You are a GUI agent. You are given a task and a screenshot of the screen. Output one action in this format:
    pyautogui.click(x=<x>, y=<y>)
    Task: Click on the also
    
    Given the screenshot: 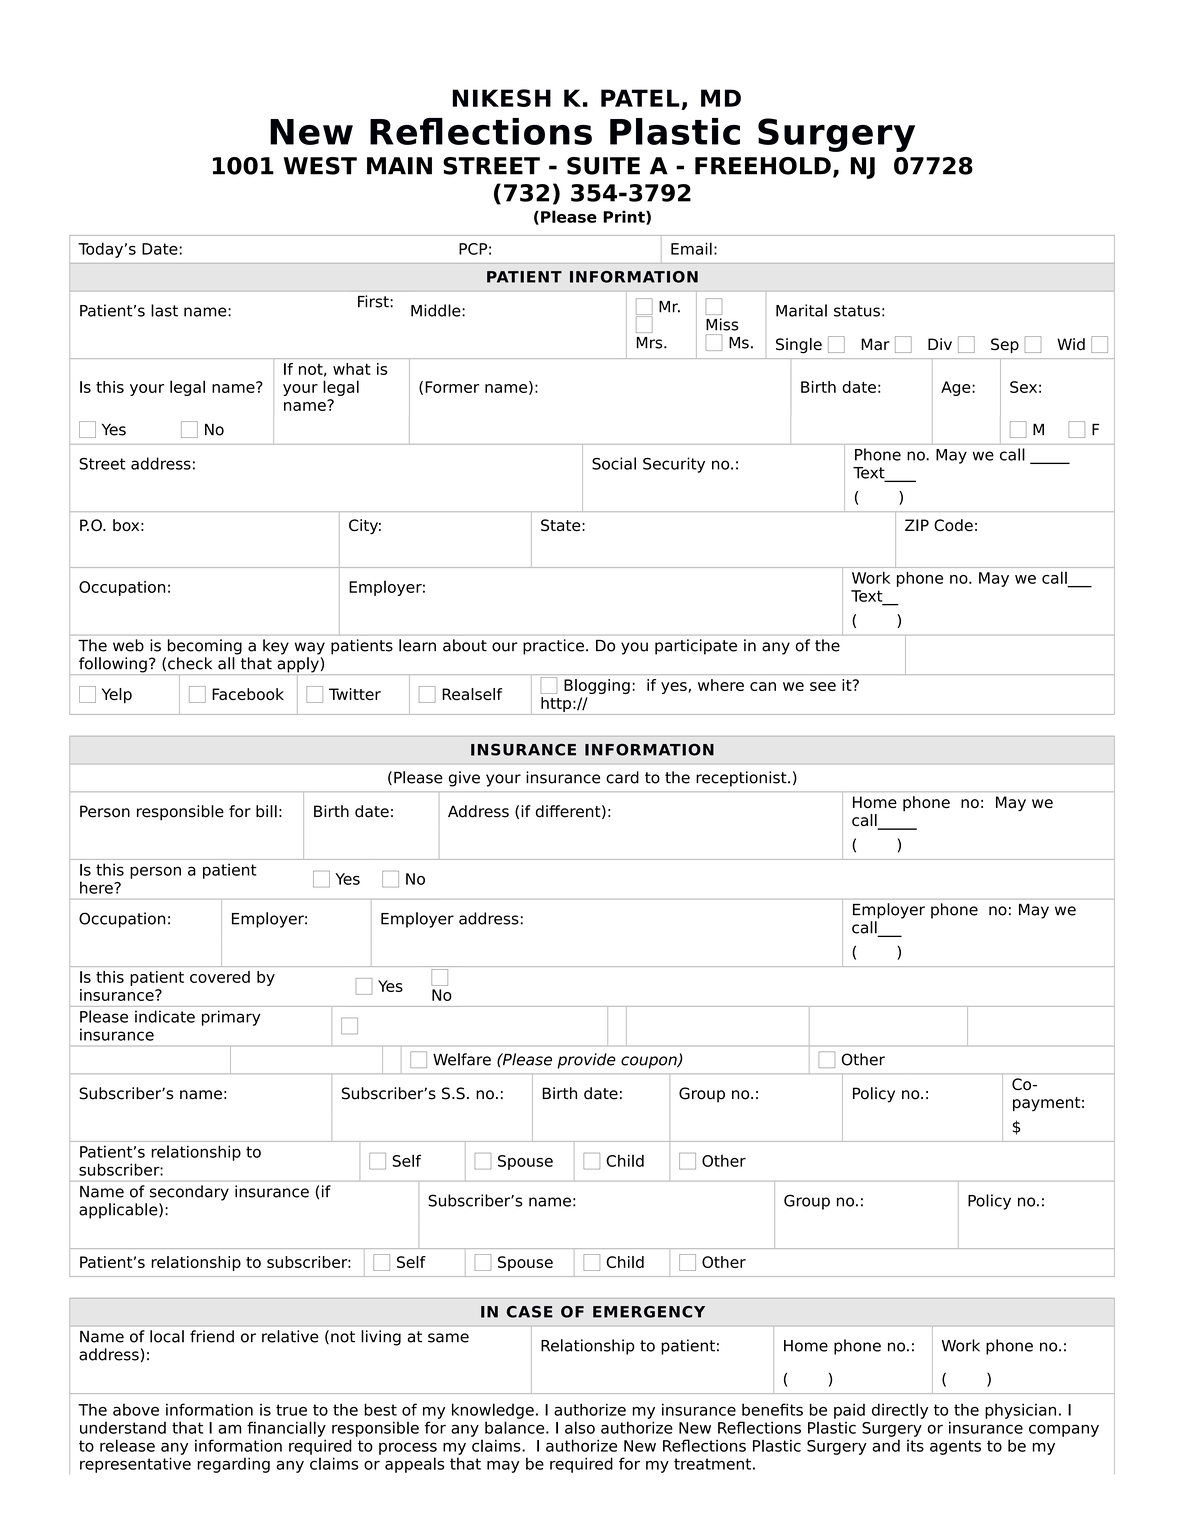 What is the action you would take?
    pyautogui.click(x=580, y=1427)
